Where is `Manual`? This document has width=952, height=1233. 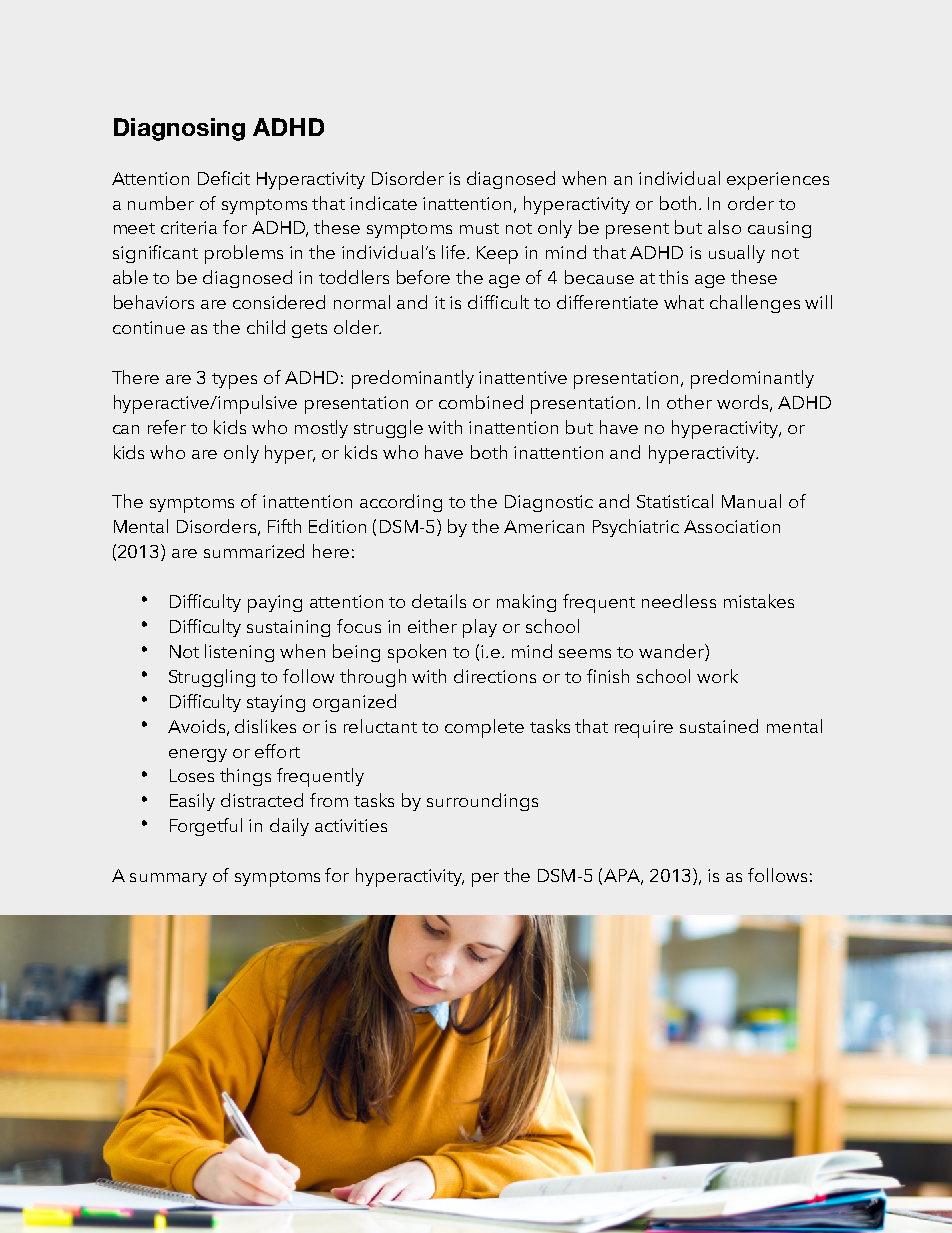
Manual is located at coordinates (751, 501).
